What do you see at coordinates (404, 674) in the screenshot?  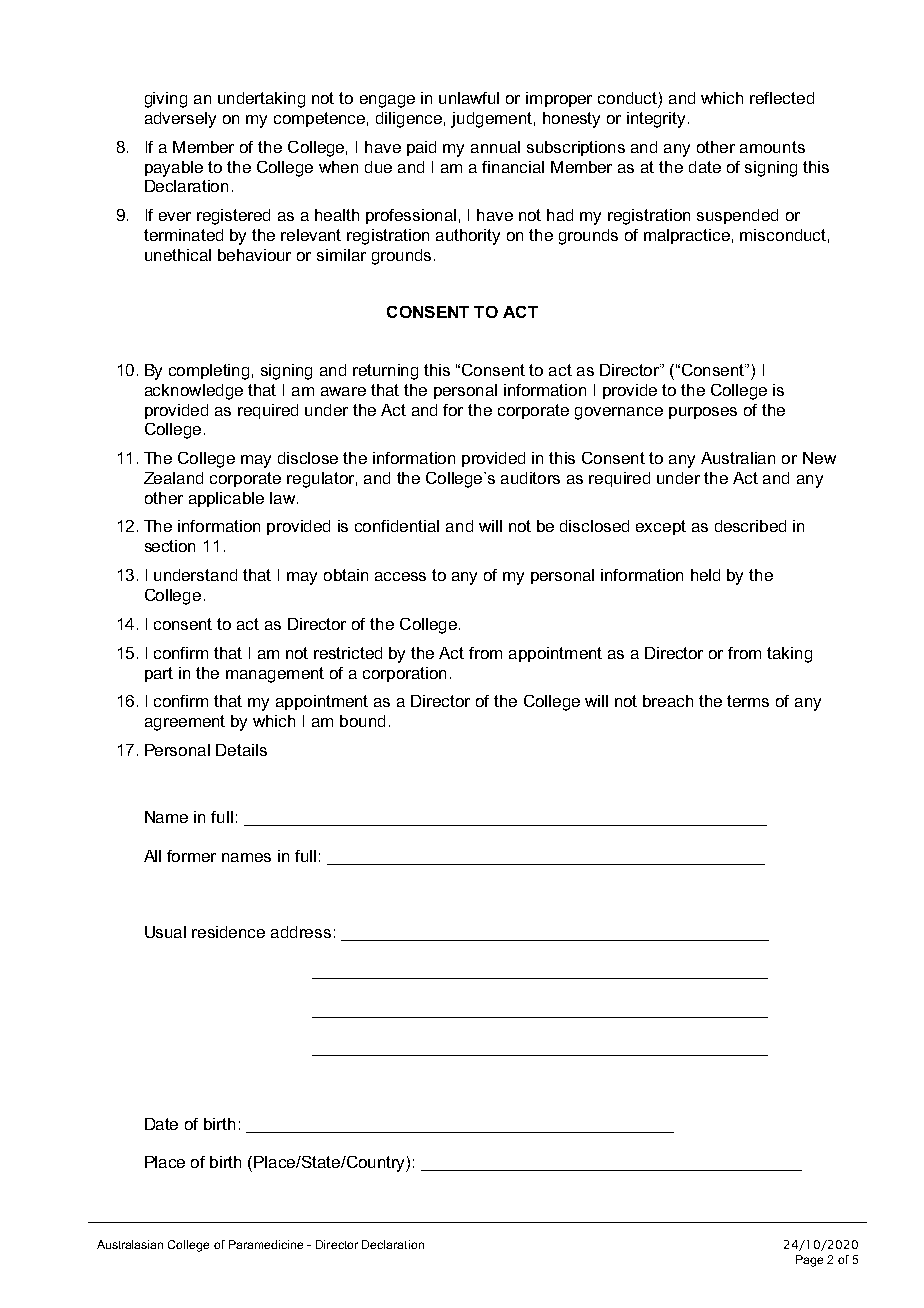 I see `corporation` at bounding box center [404, 674].
